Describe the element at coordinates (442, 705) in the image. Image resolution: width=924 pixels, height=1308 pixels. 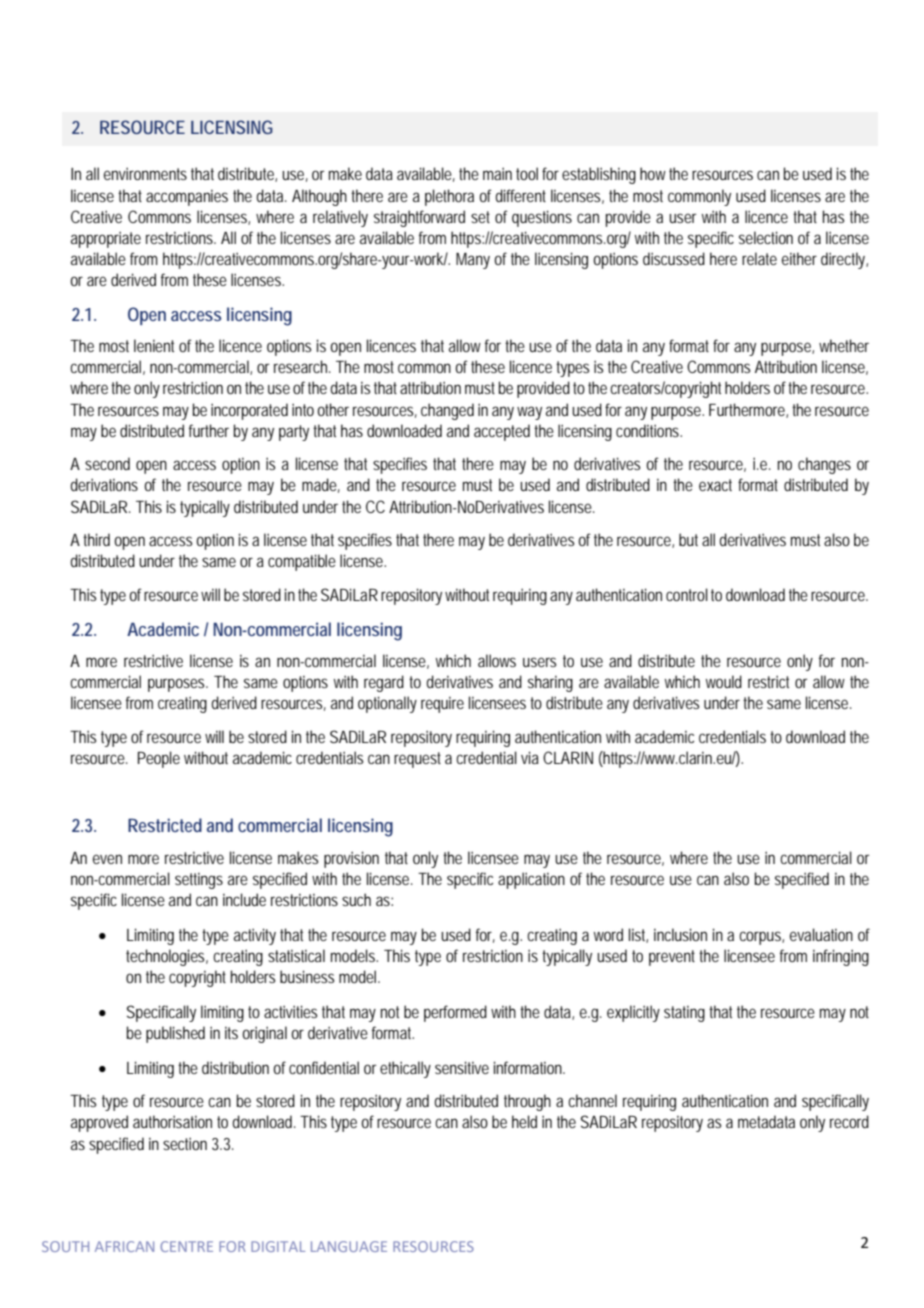
I see `require` at that location.
